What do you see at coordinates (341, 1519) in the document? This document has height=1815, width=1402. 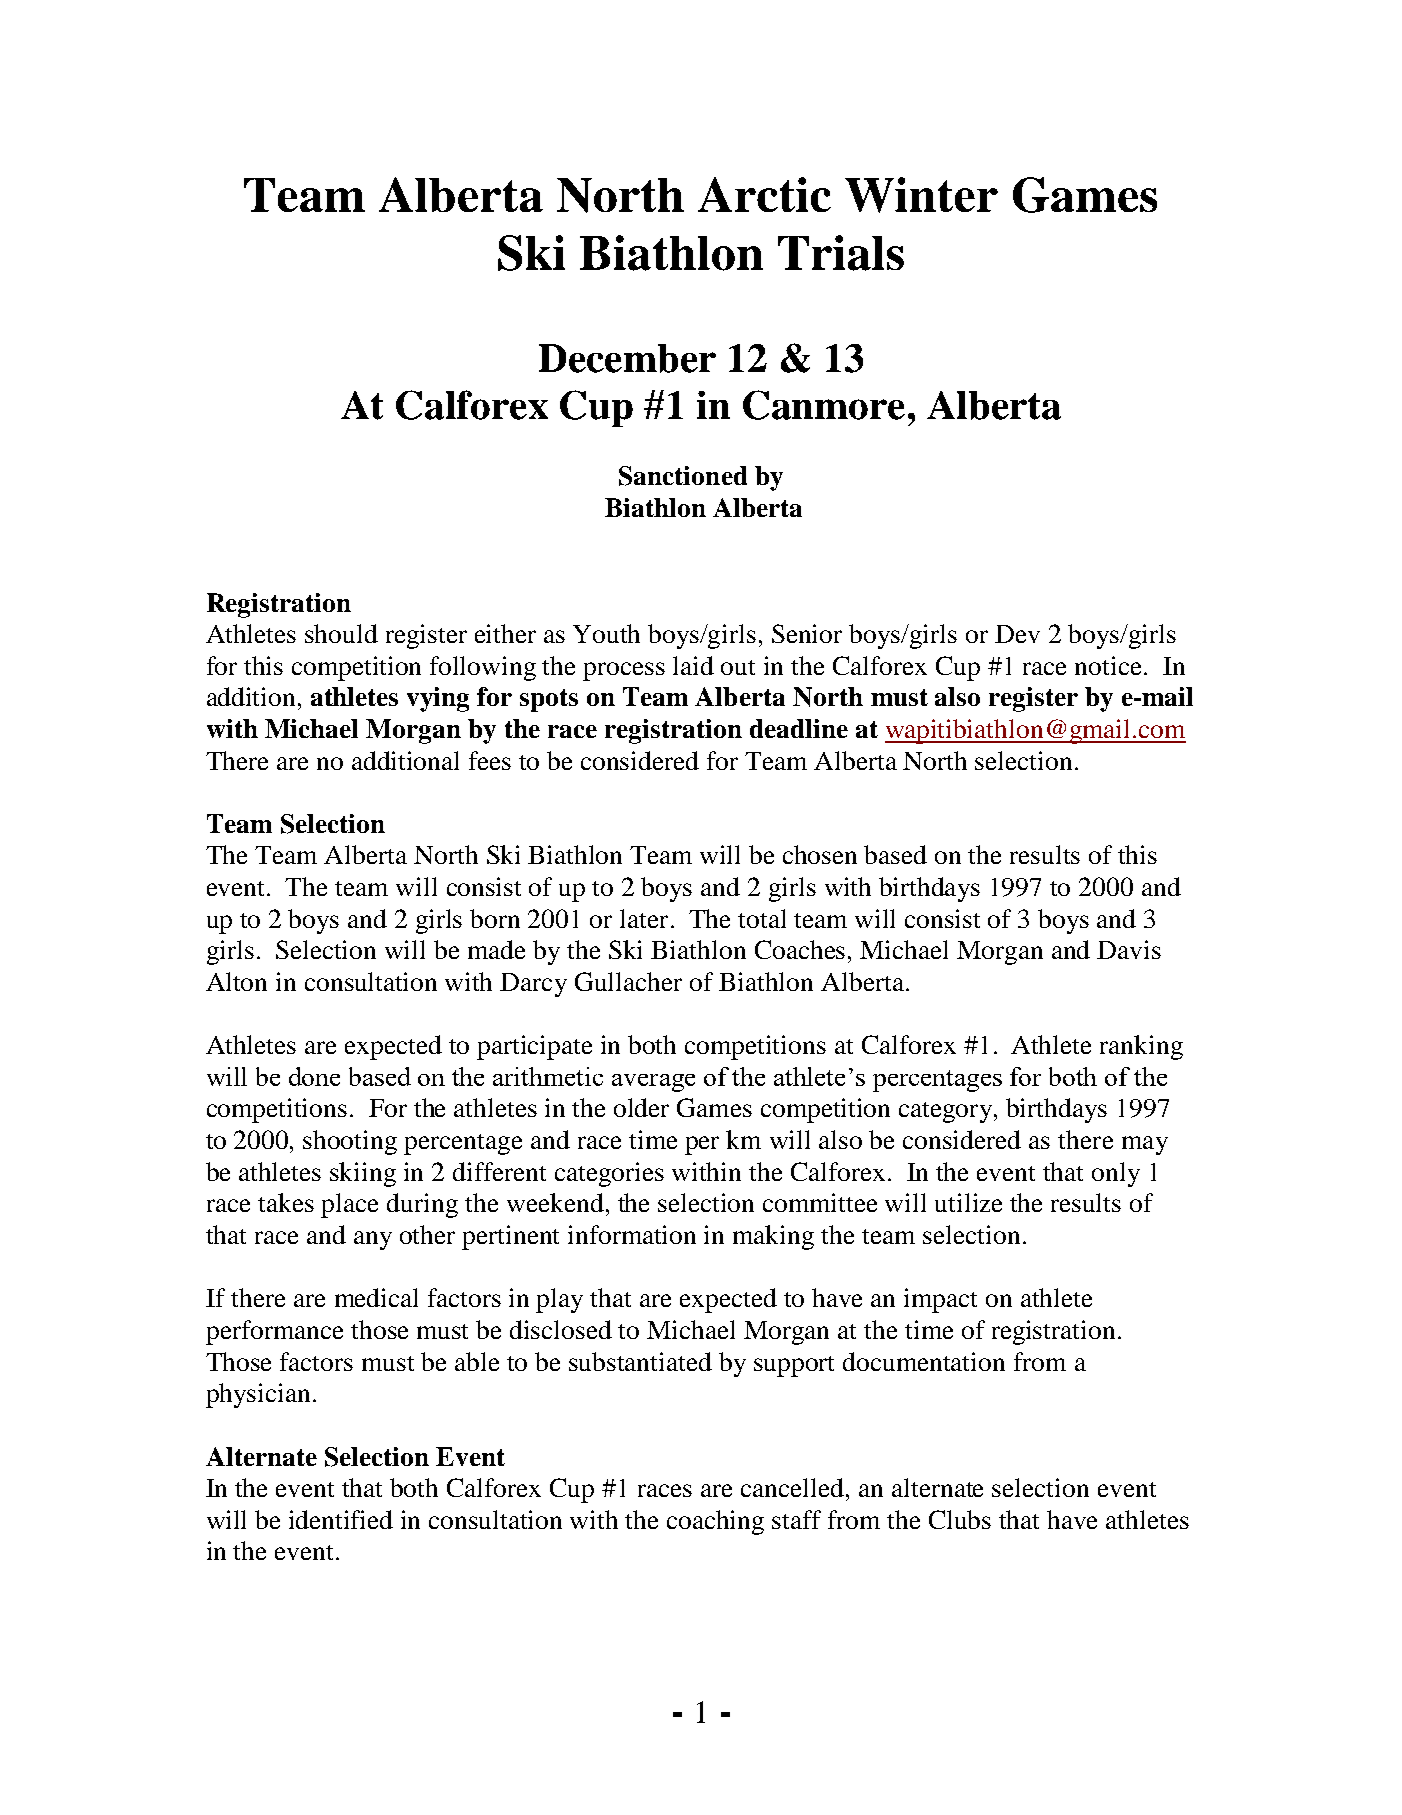 I see `identified` at bounding box center [341, 1519].
